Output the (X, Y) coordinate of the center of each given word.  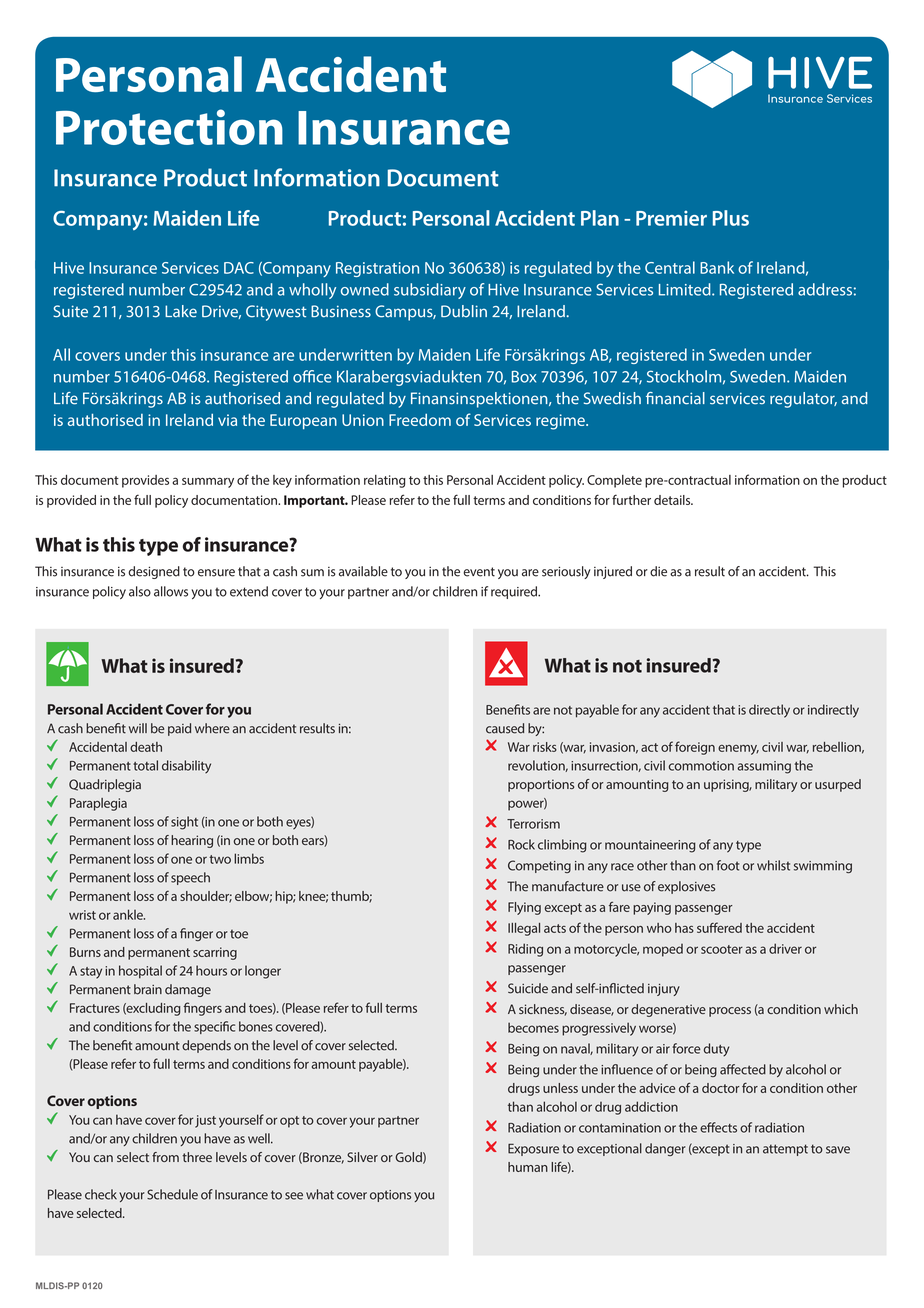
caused (505, 728)
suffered (719, 927)
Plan (600, 218)
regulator (803, 400)
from (165, 1157)
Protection (169, 127)
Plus (731, 218)
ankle (129, 914)
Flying (524, 908)
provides (145, 481)
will (138, 728)
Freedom (420, 420)
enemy (738, 750)
